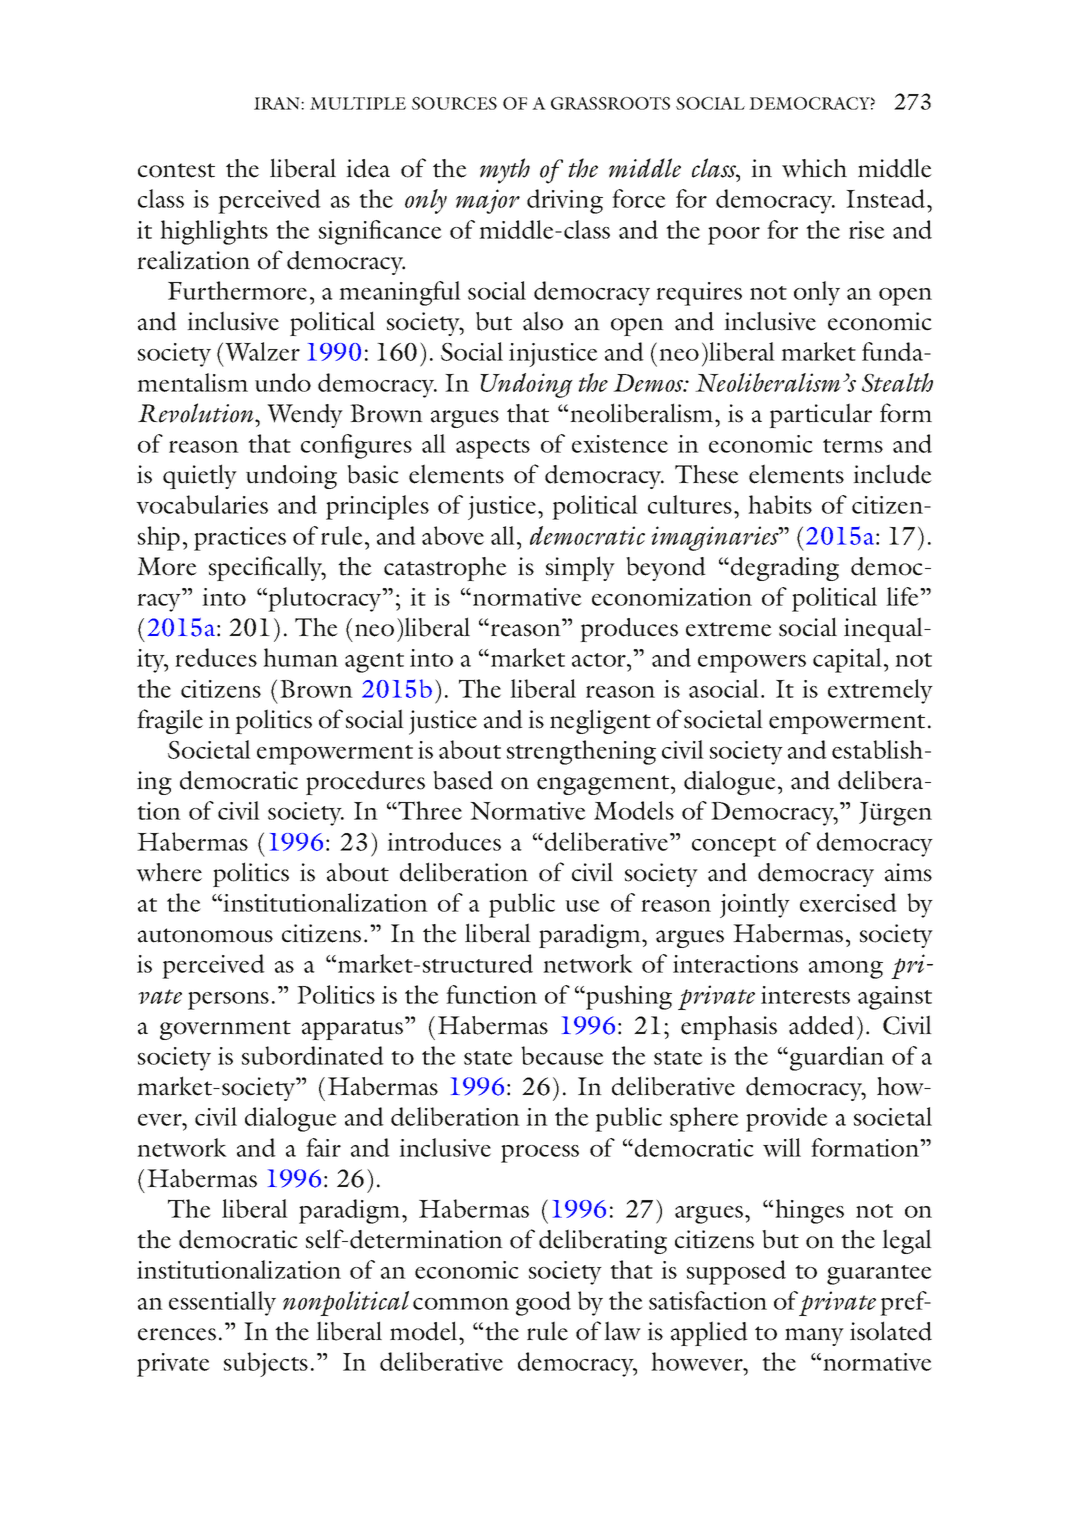 The image size is (1070, 1518). Describe the element at coordinates (225, 1030) in the screenshot. I see `government` at that location.
